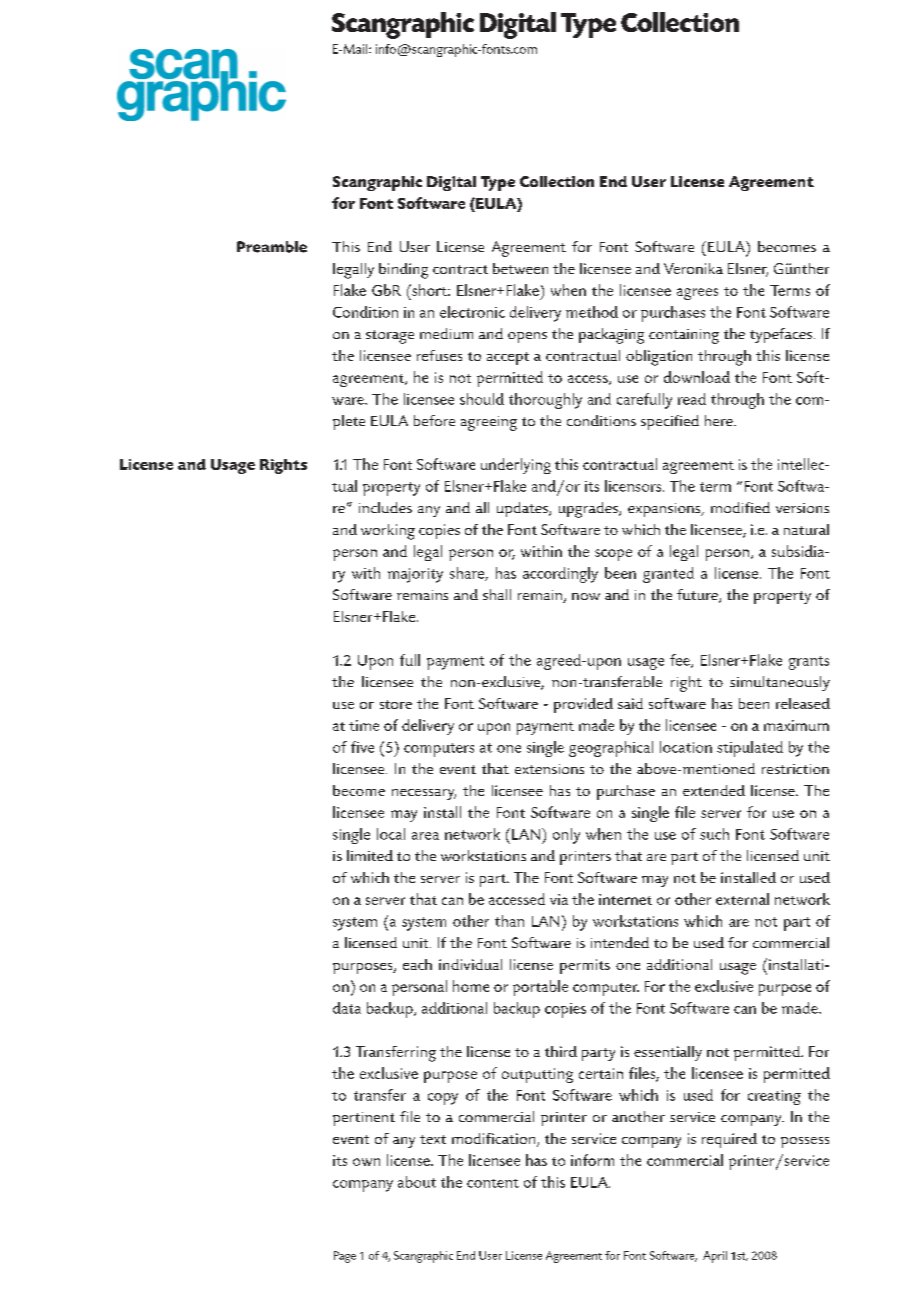 The image size is (924, 1308). Describe the element at coordinates (362, 747) in the image. I see `five` at that location.
